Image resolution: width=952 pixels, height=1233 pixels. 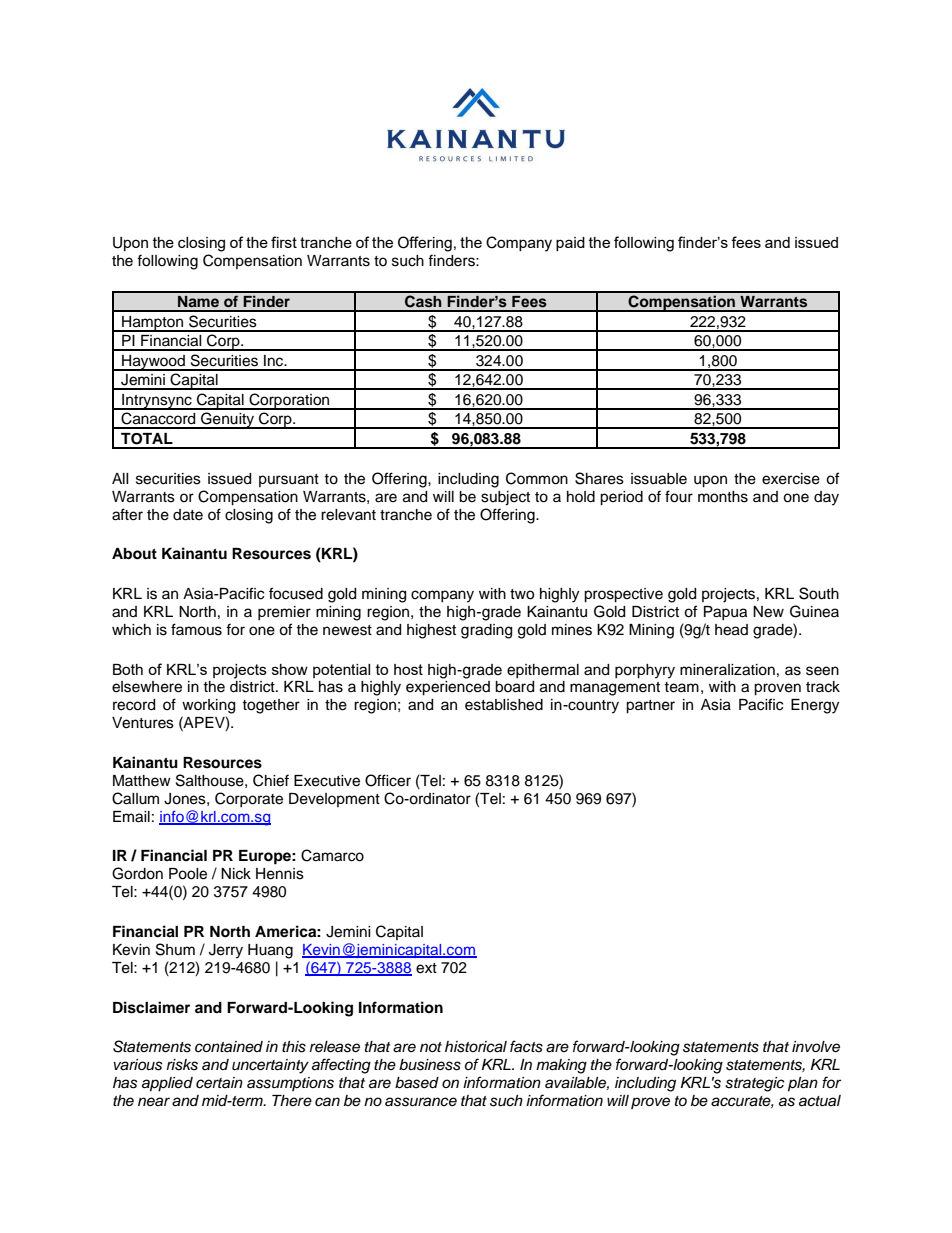 I want to click on first, so click(x=284, y=242).
